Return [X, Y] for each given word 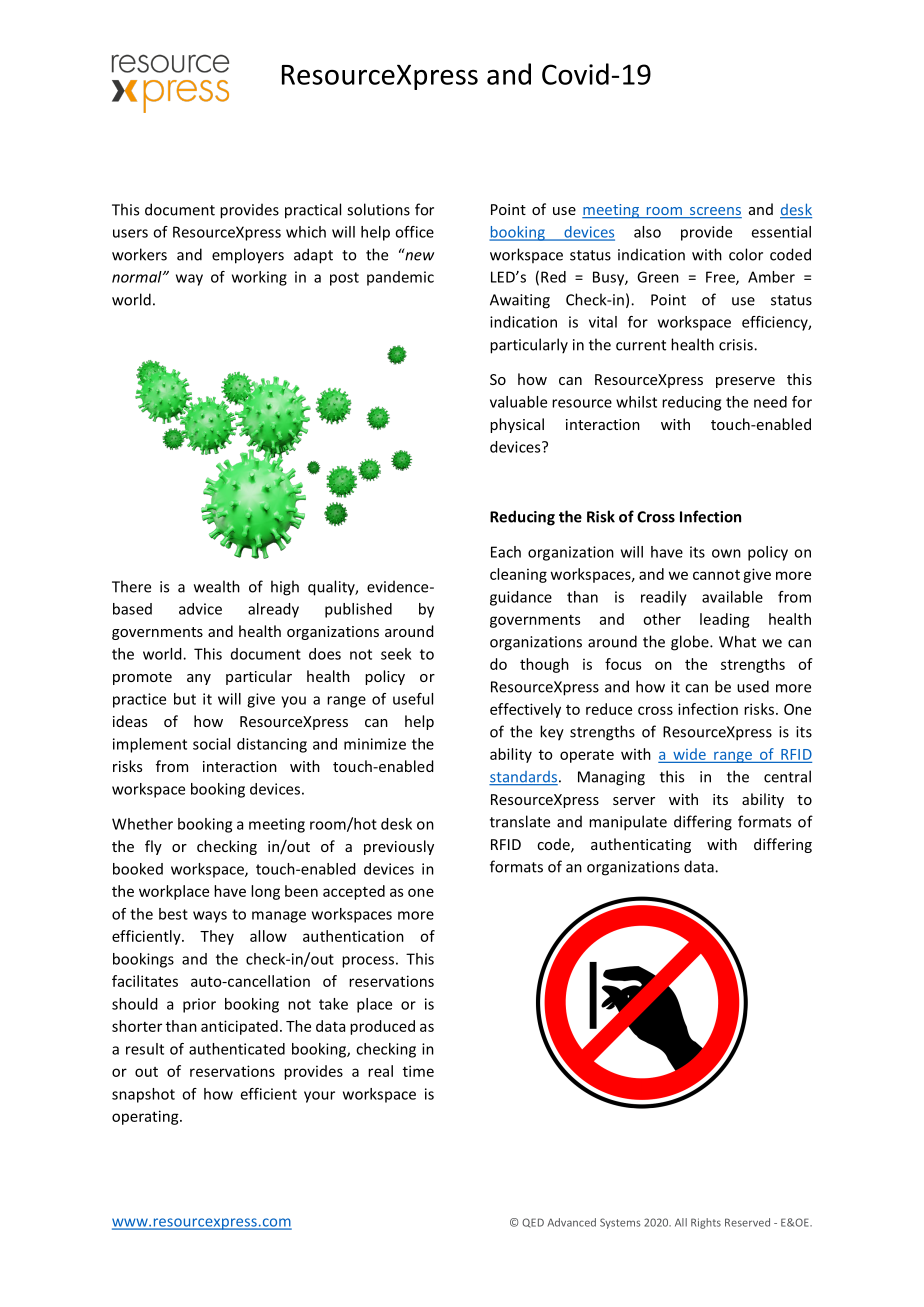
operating [146, 1117]
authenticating [641, 845]
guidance [521, 598]
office [414, 232]
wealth [217, 586]
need [770, 402]
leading [725, 620]
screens [715, 212]
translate [520, 821]
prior [199, 1005]
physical [517, 425]
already [273, 610]
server [634, 801]
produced [382, 1027]
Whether [142, 824]
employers [248, 256]
